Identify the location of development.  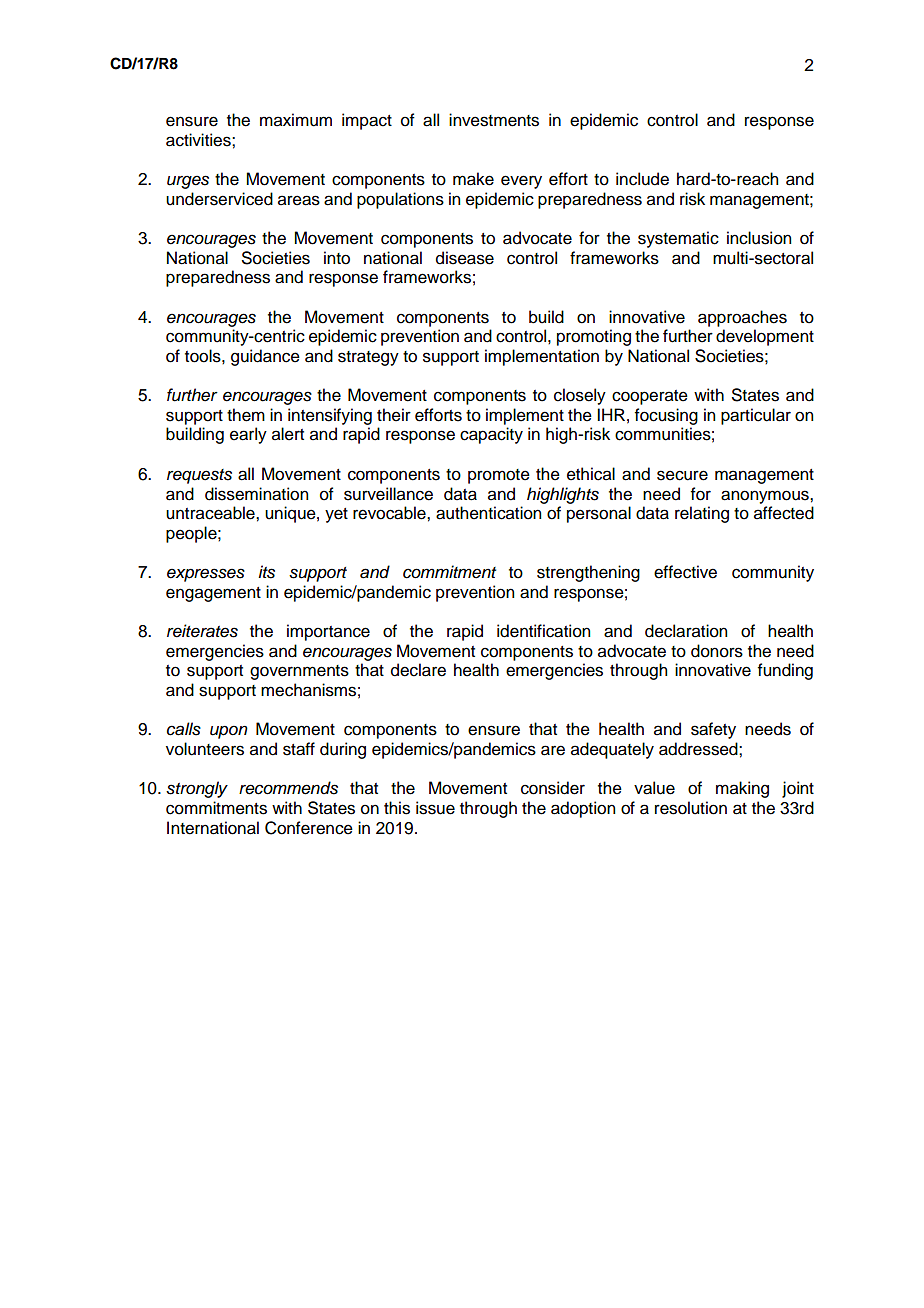
(765, 337).
